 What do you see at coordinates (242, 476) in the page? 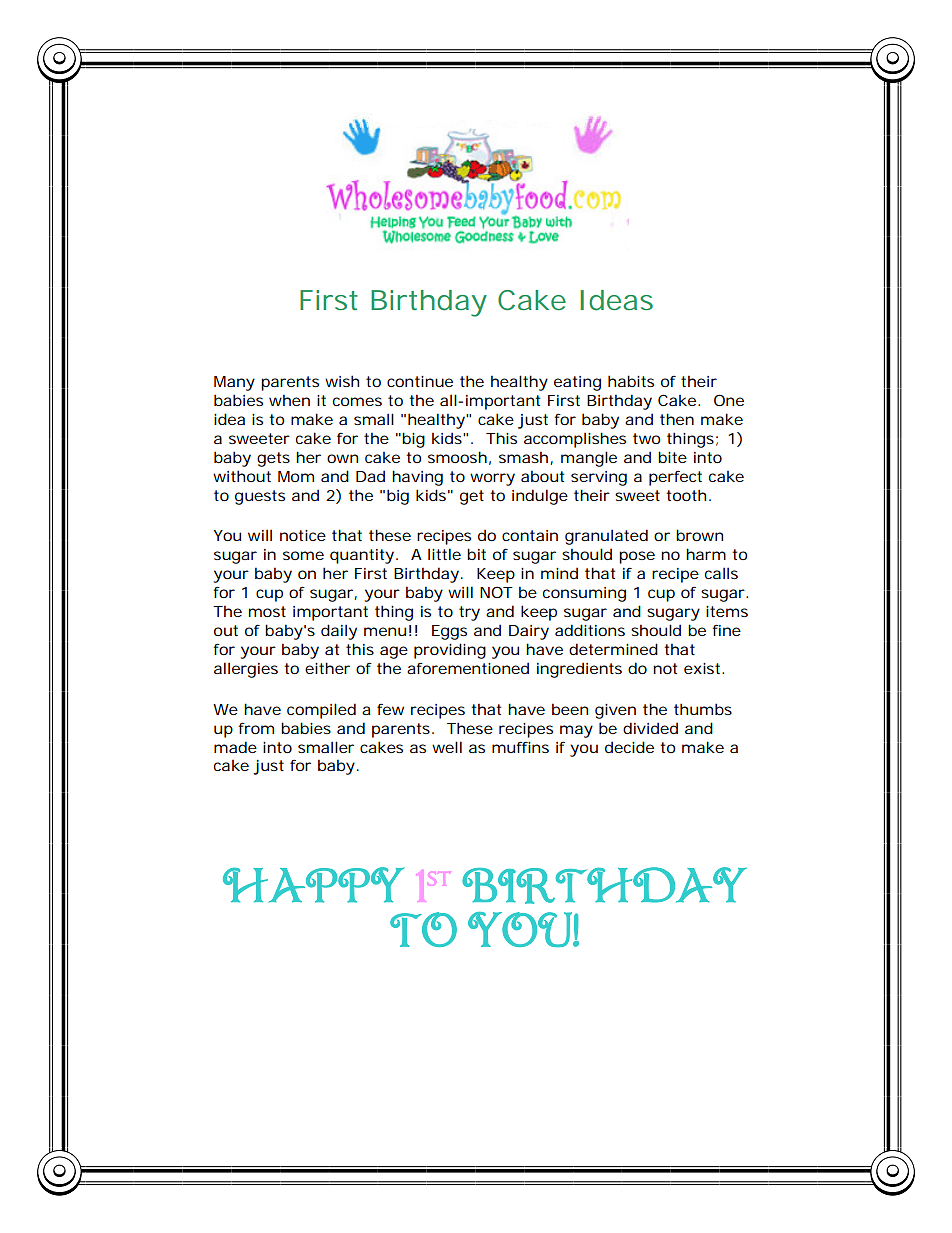
I see `without` at bounding box center [242, 476].
